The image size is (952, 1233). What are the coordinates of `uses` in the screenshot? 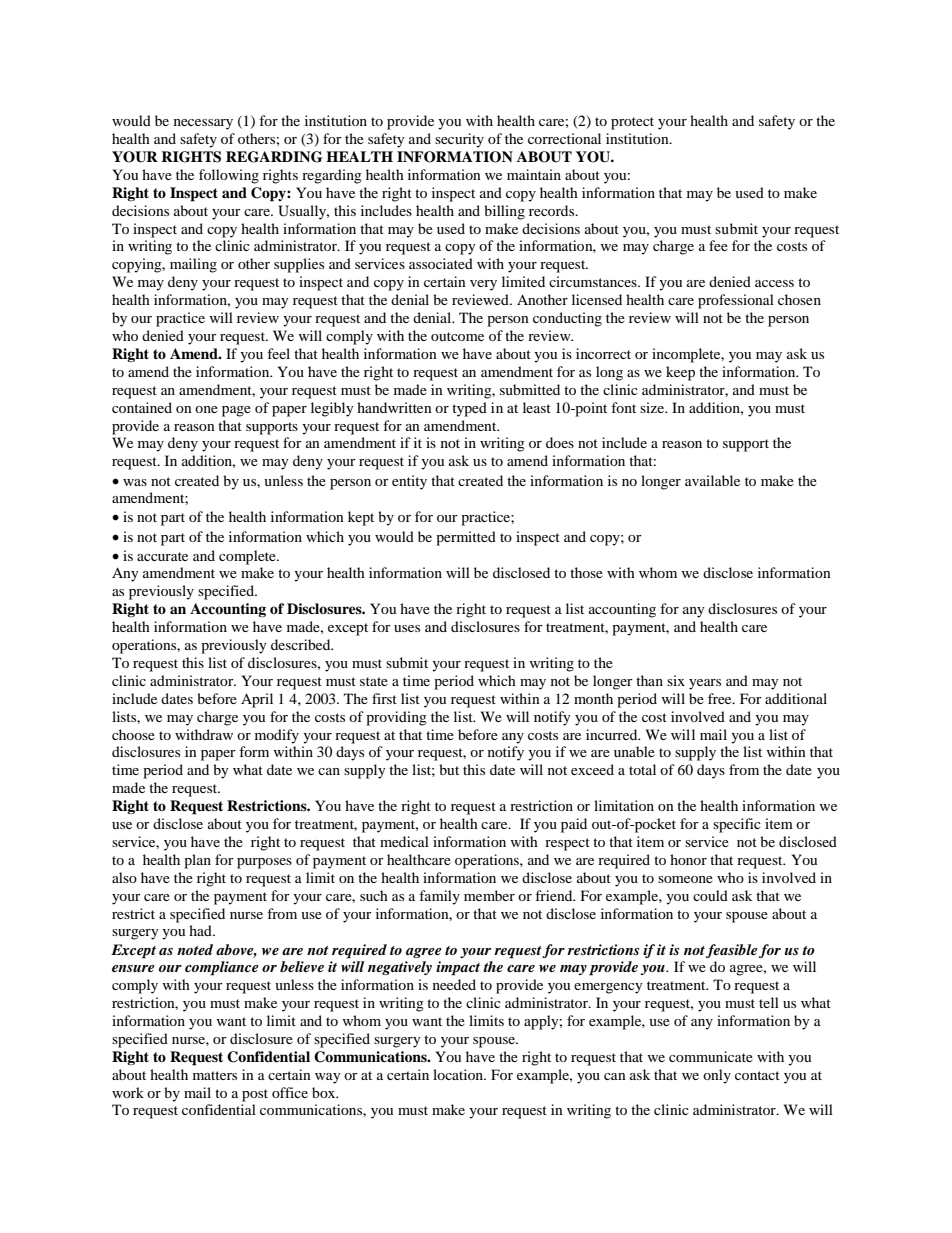 It's located at (407, 628).
